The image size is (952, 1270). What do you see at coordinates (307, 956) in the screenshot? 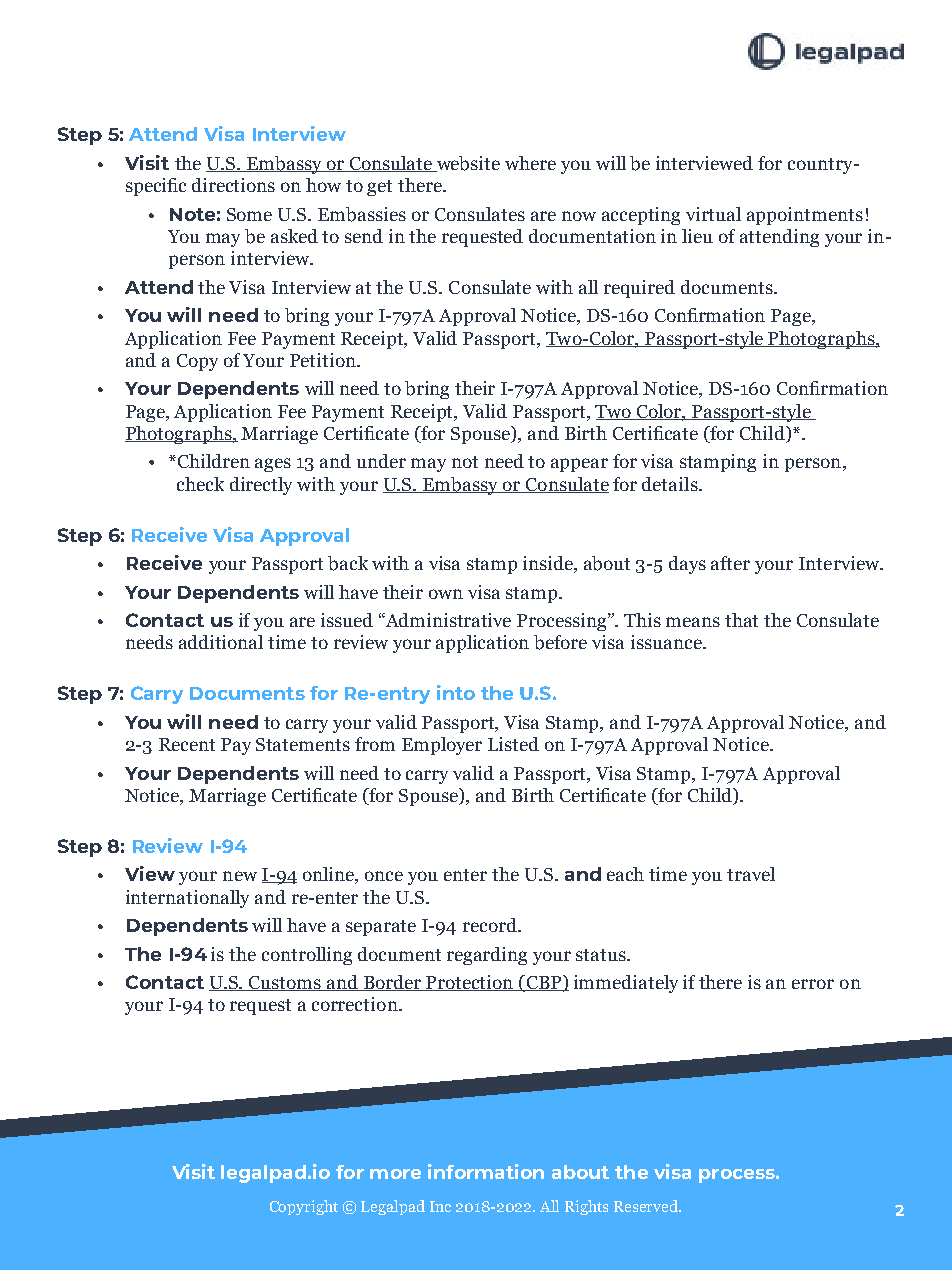
I see `controlling` at bounding box center [307, 956].
